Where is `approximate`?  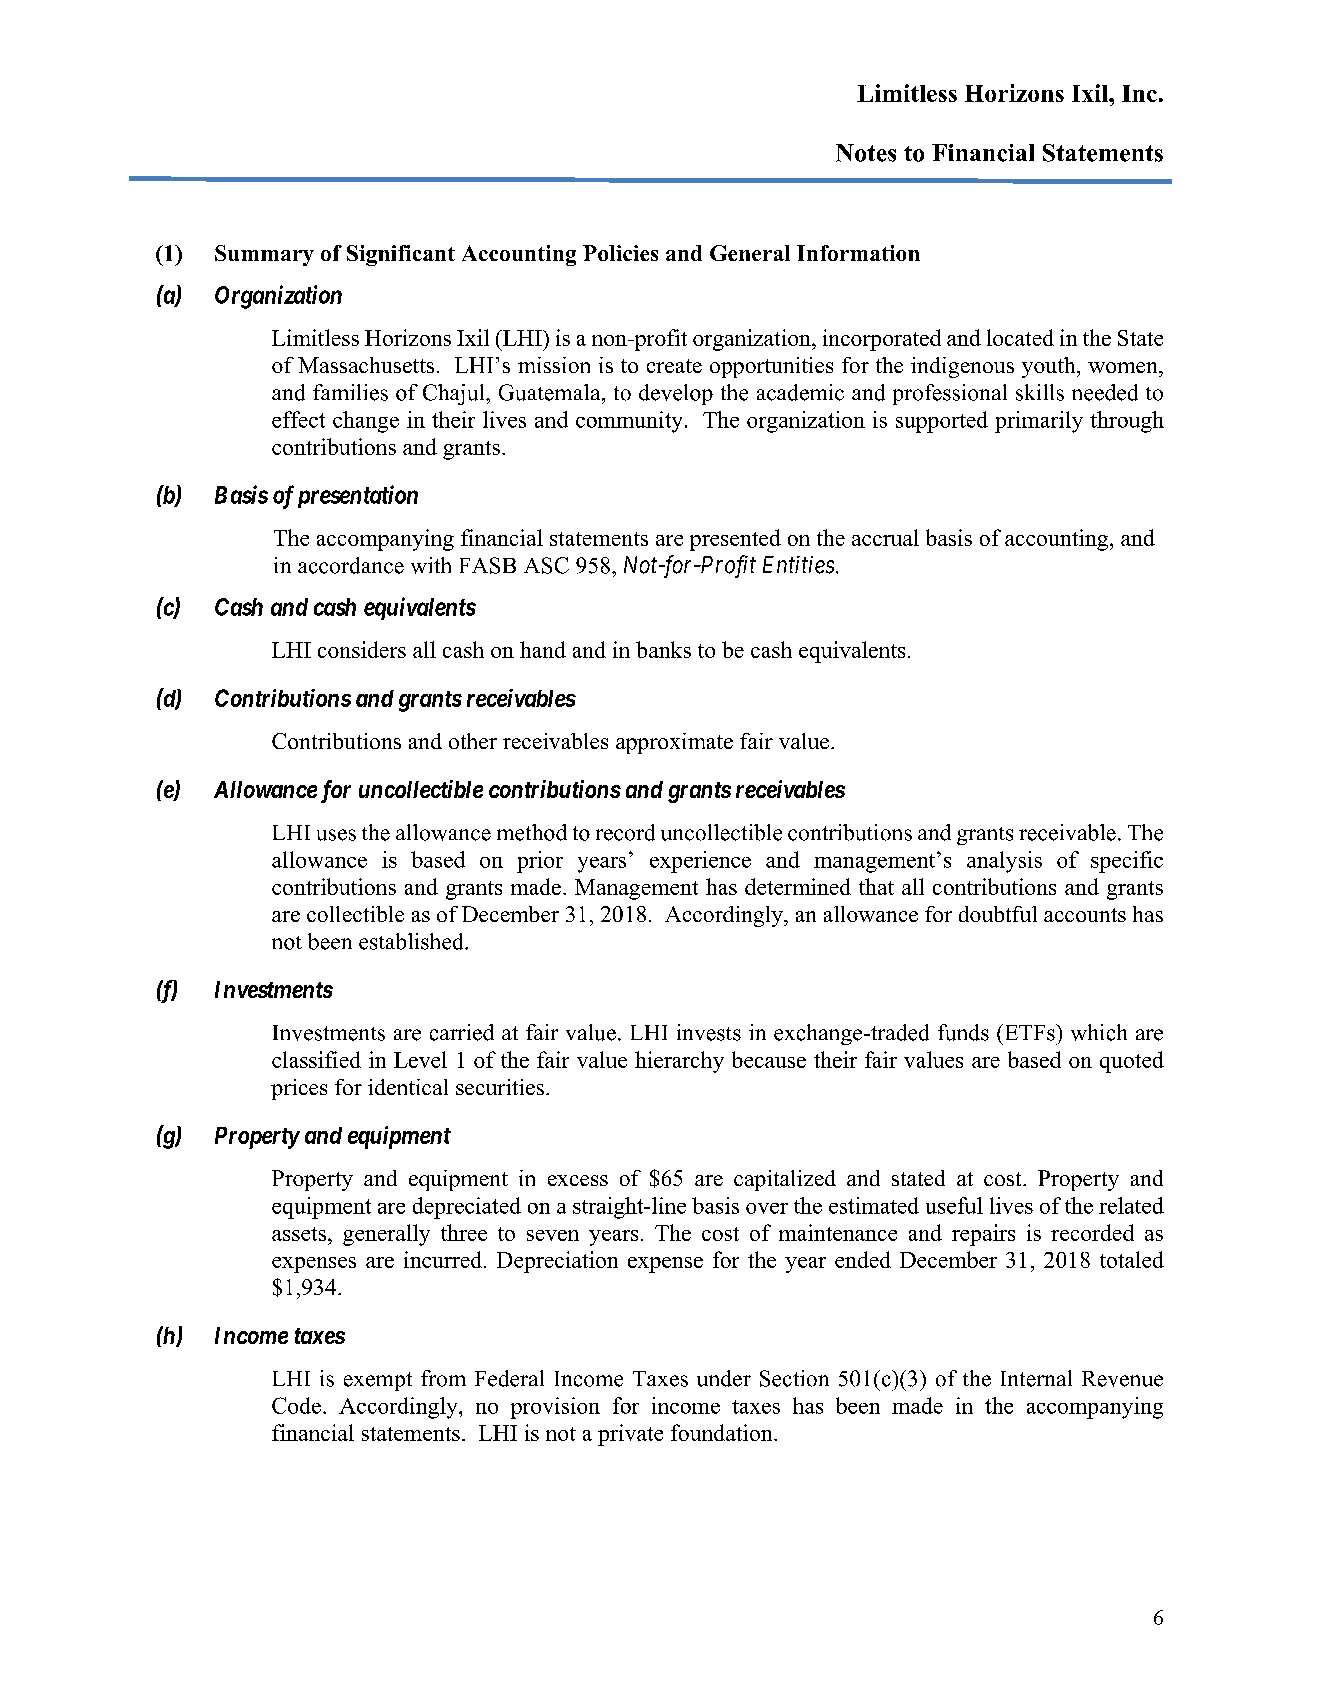
approximate is located at coordinates (674, 743).
